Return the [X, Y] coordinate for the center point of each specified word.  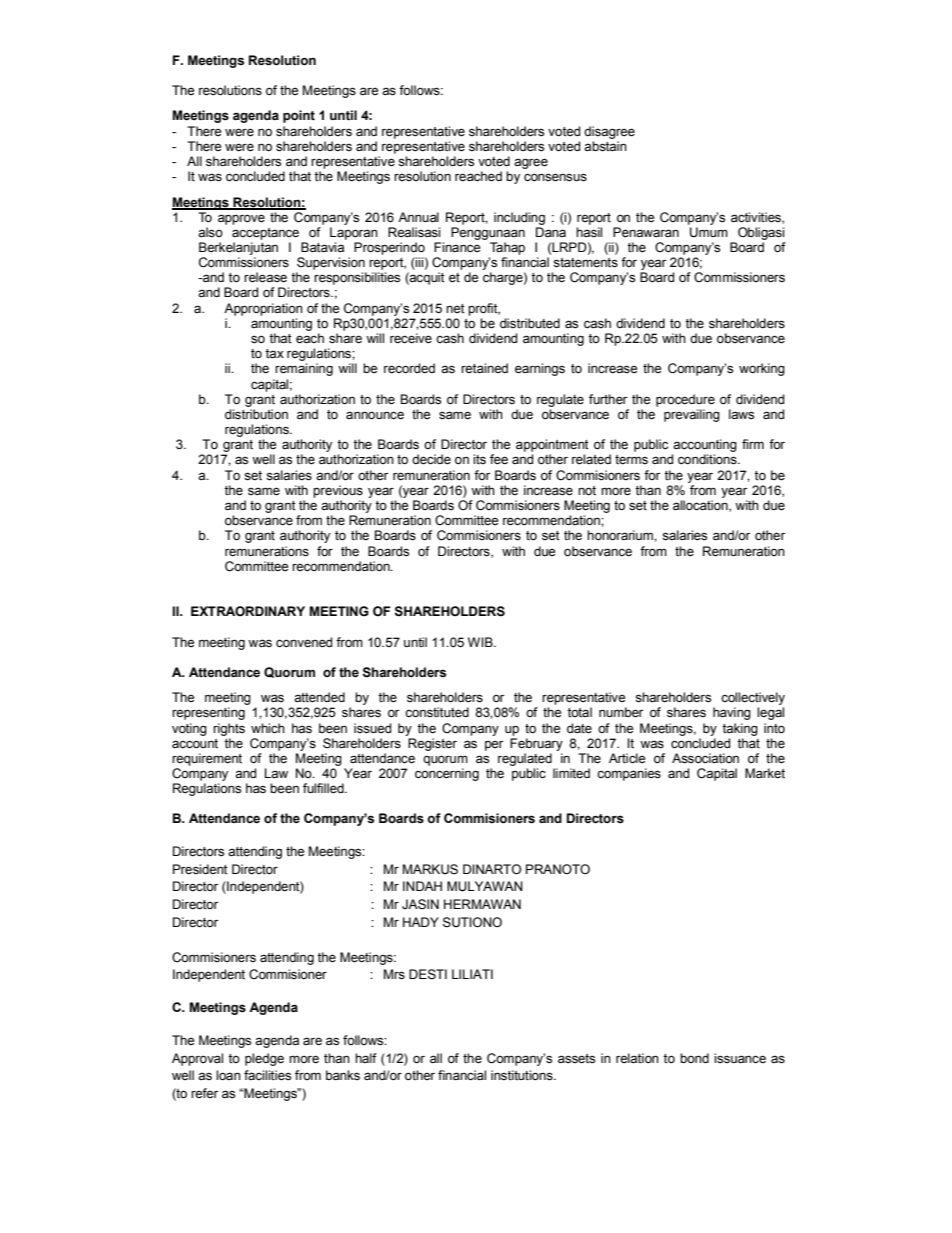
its [479, 459]
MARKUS [430, 869]
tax [274, 354]
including [519, 218]
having [732, 713]
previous [338, 491]
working [762, 369]
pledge [264, 1059]
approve [241, 219]
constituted [437, 712]
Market [765, 773]
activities [757, 218]
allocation [701, 506]
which [268, 728]
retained [484, 368]
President [200, 869]
